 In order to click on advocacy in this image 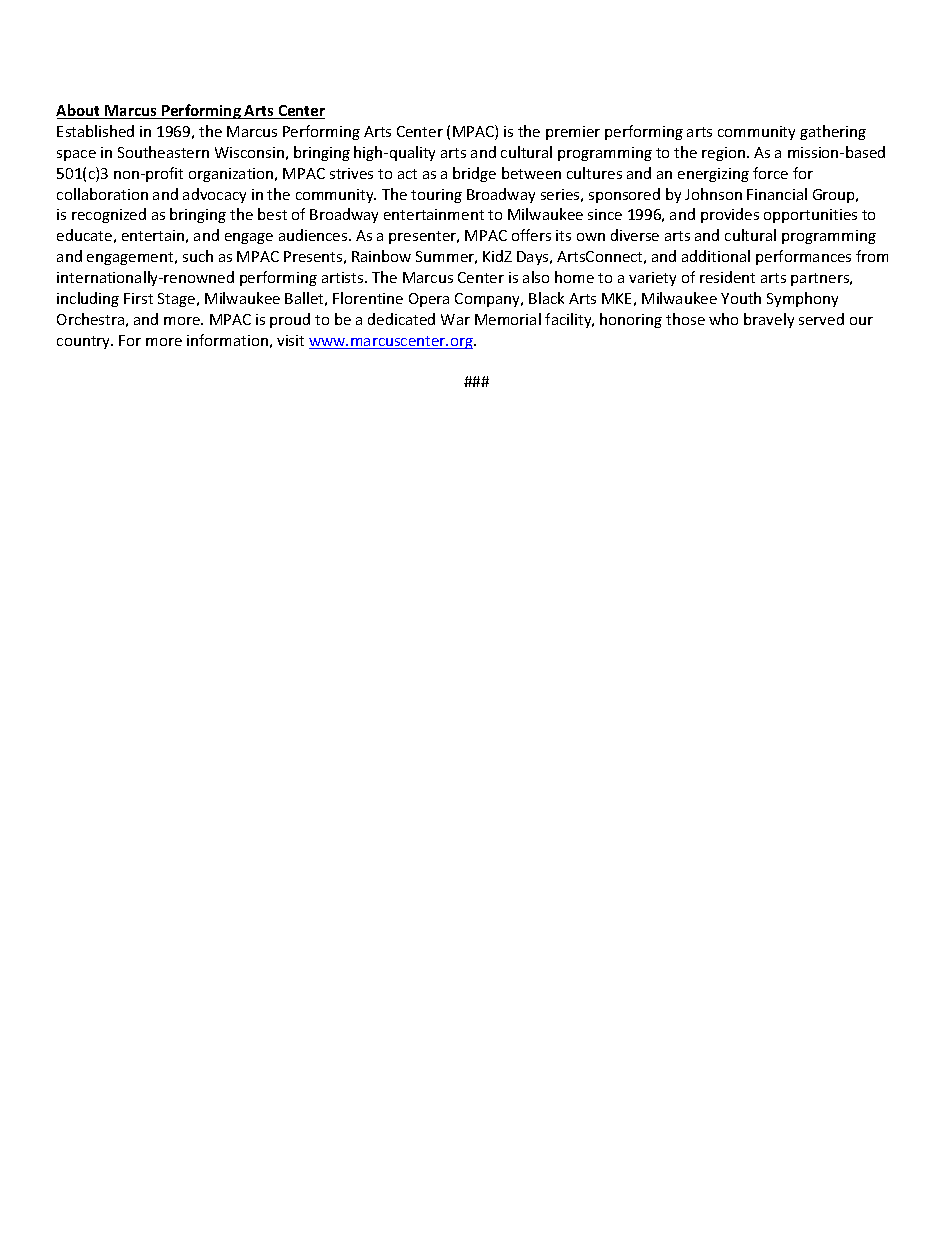, I will do `click(214, 195)`.
